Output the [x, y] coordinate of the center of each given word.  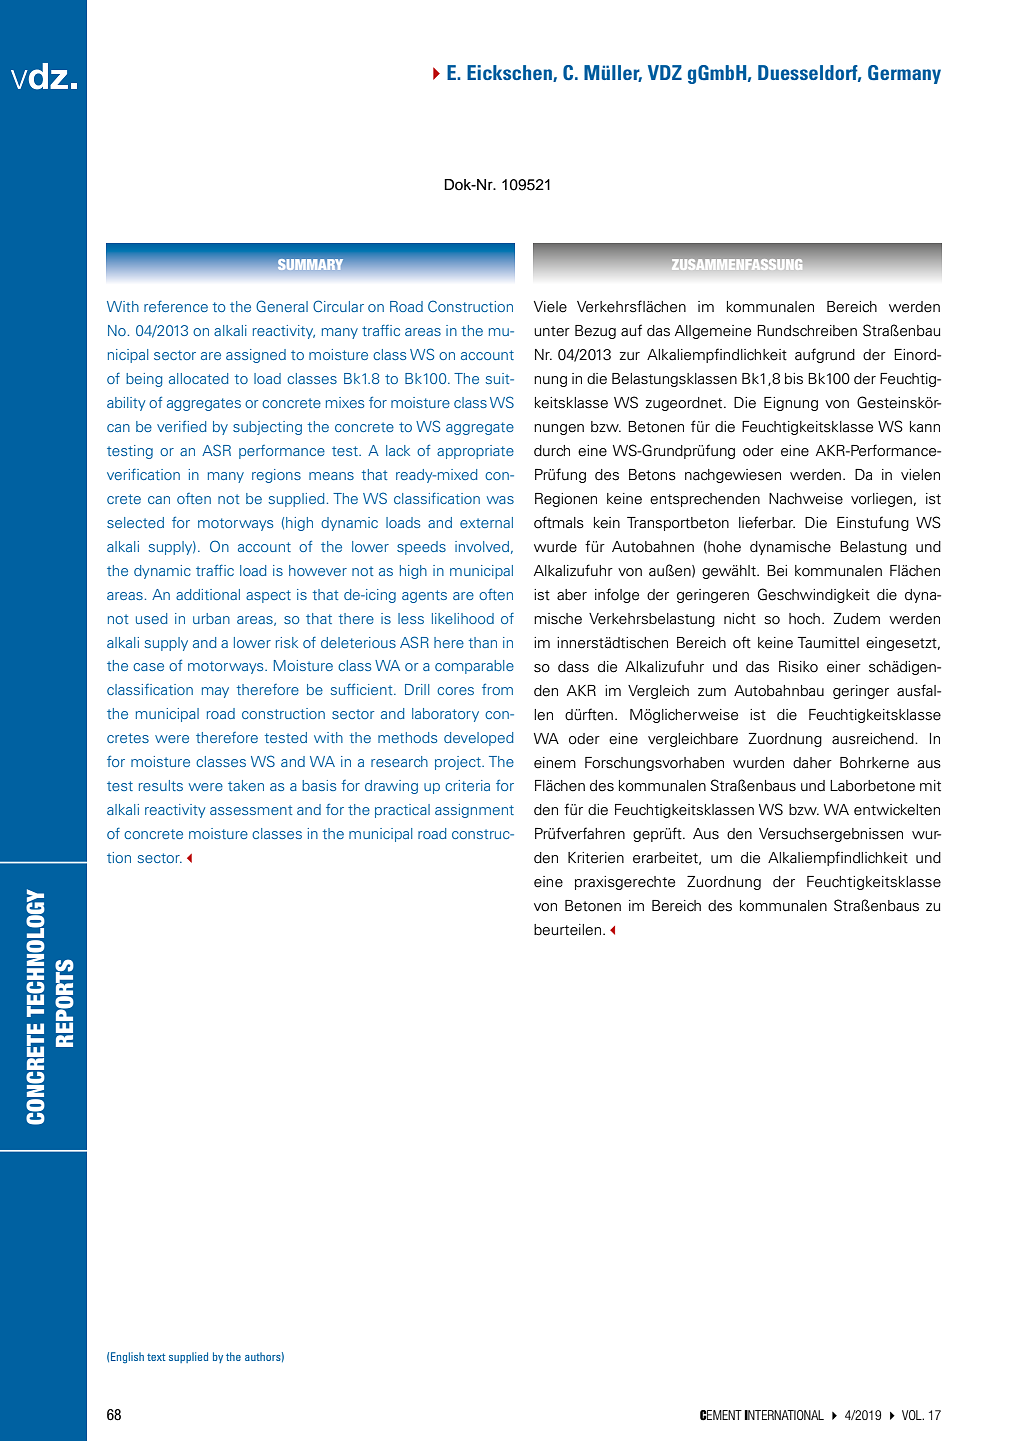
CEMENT [721, 1415]
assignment [474, 811]
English [127, 1357]
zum [712, 692]
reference [176, 306]
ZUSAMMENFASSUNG [737, 264]
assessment [251, 810]
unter [552, 331]
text [156, 1357]
